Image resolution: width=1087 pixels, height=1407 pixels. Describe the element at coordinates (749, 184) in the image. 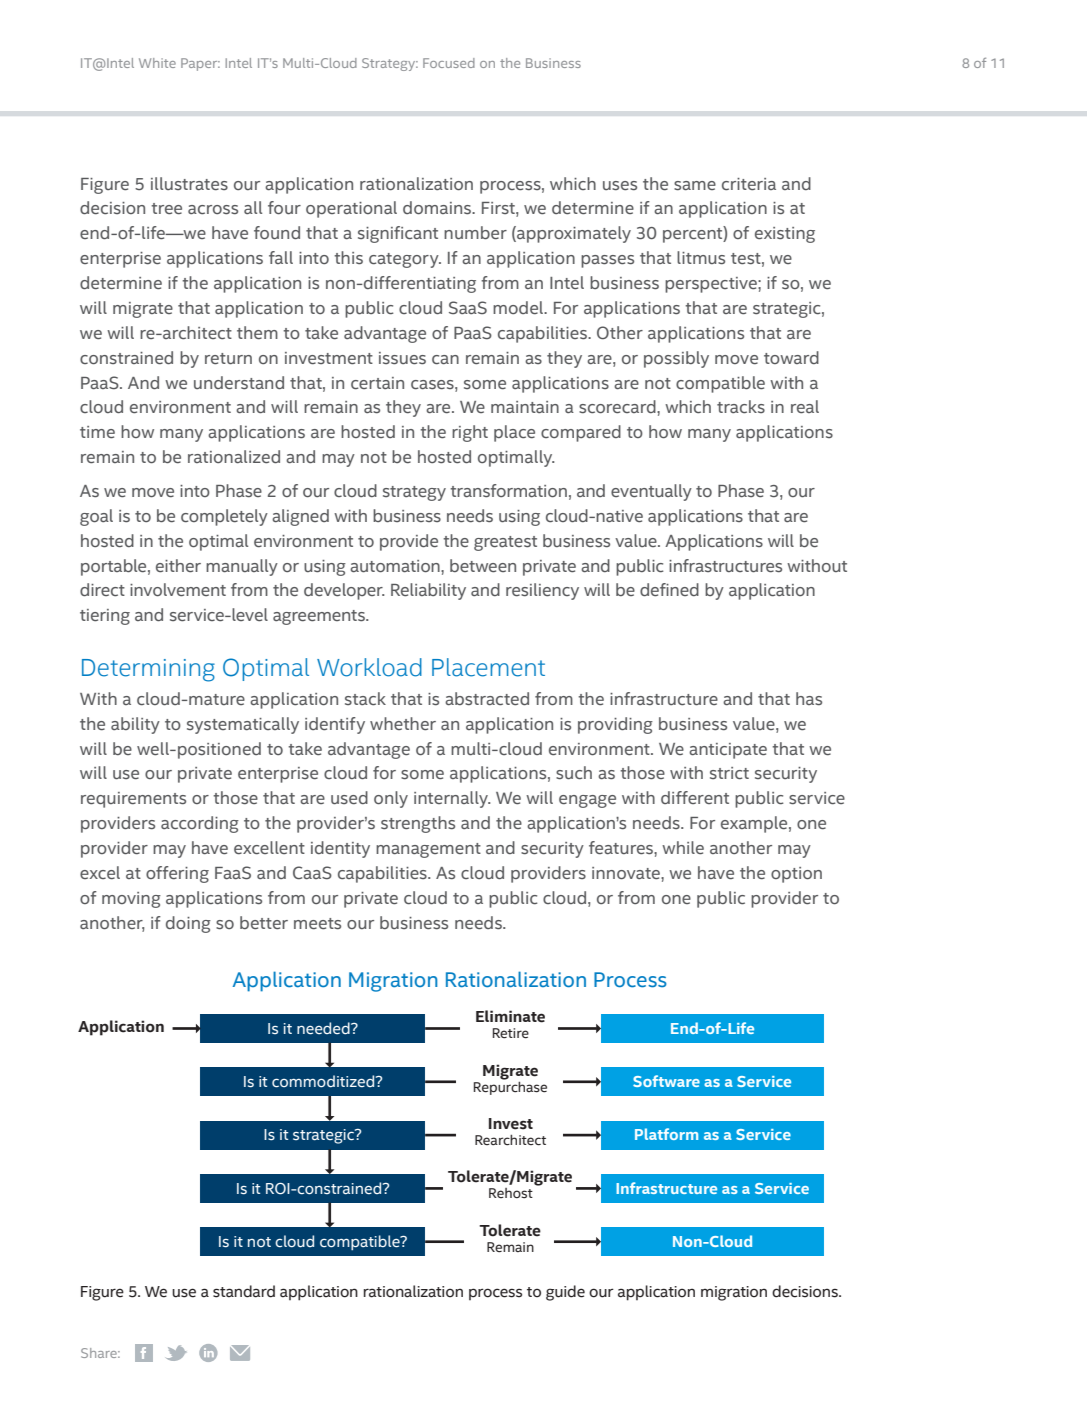

I see `criteria` at that location.
